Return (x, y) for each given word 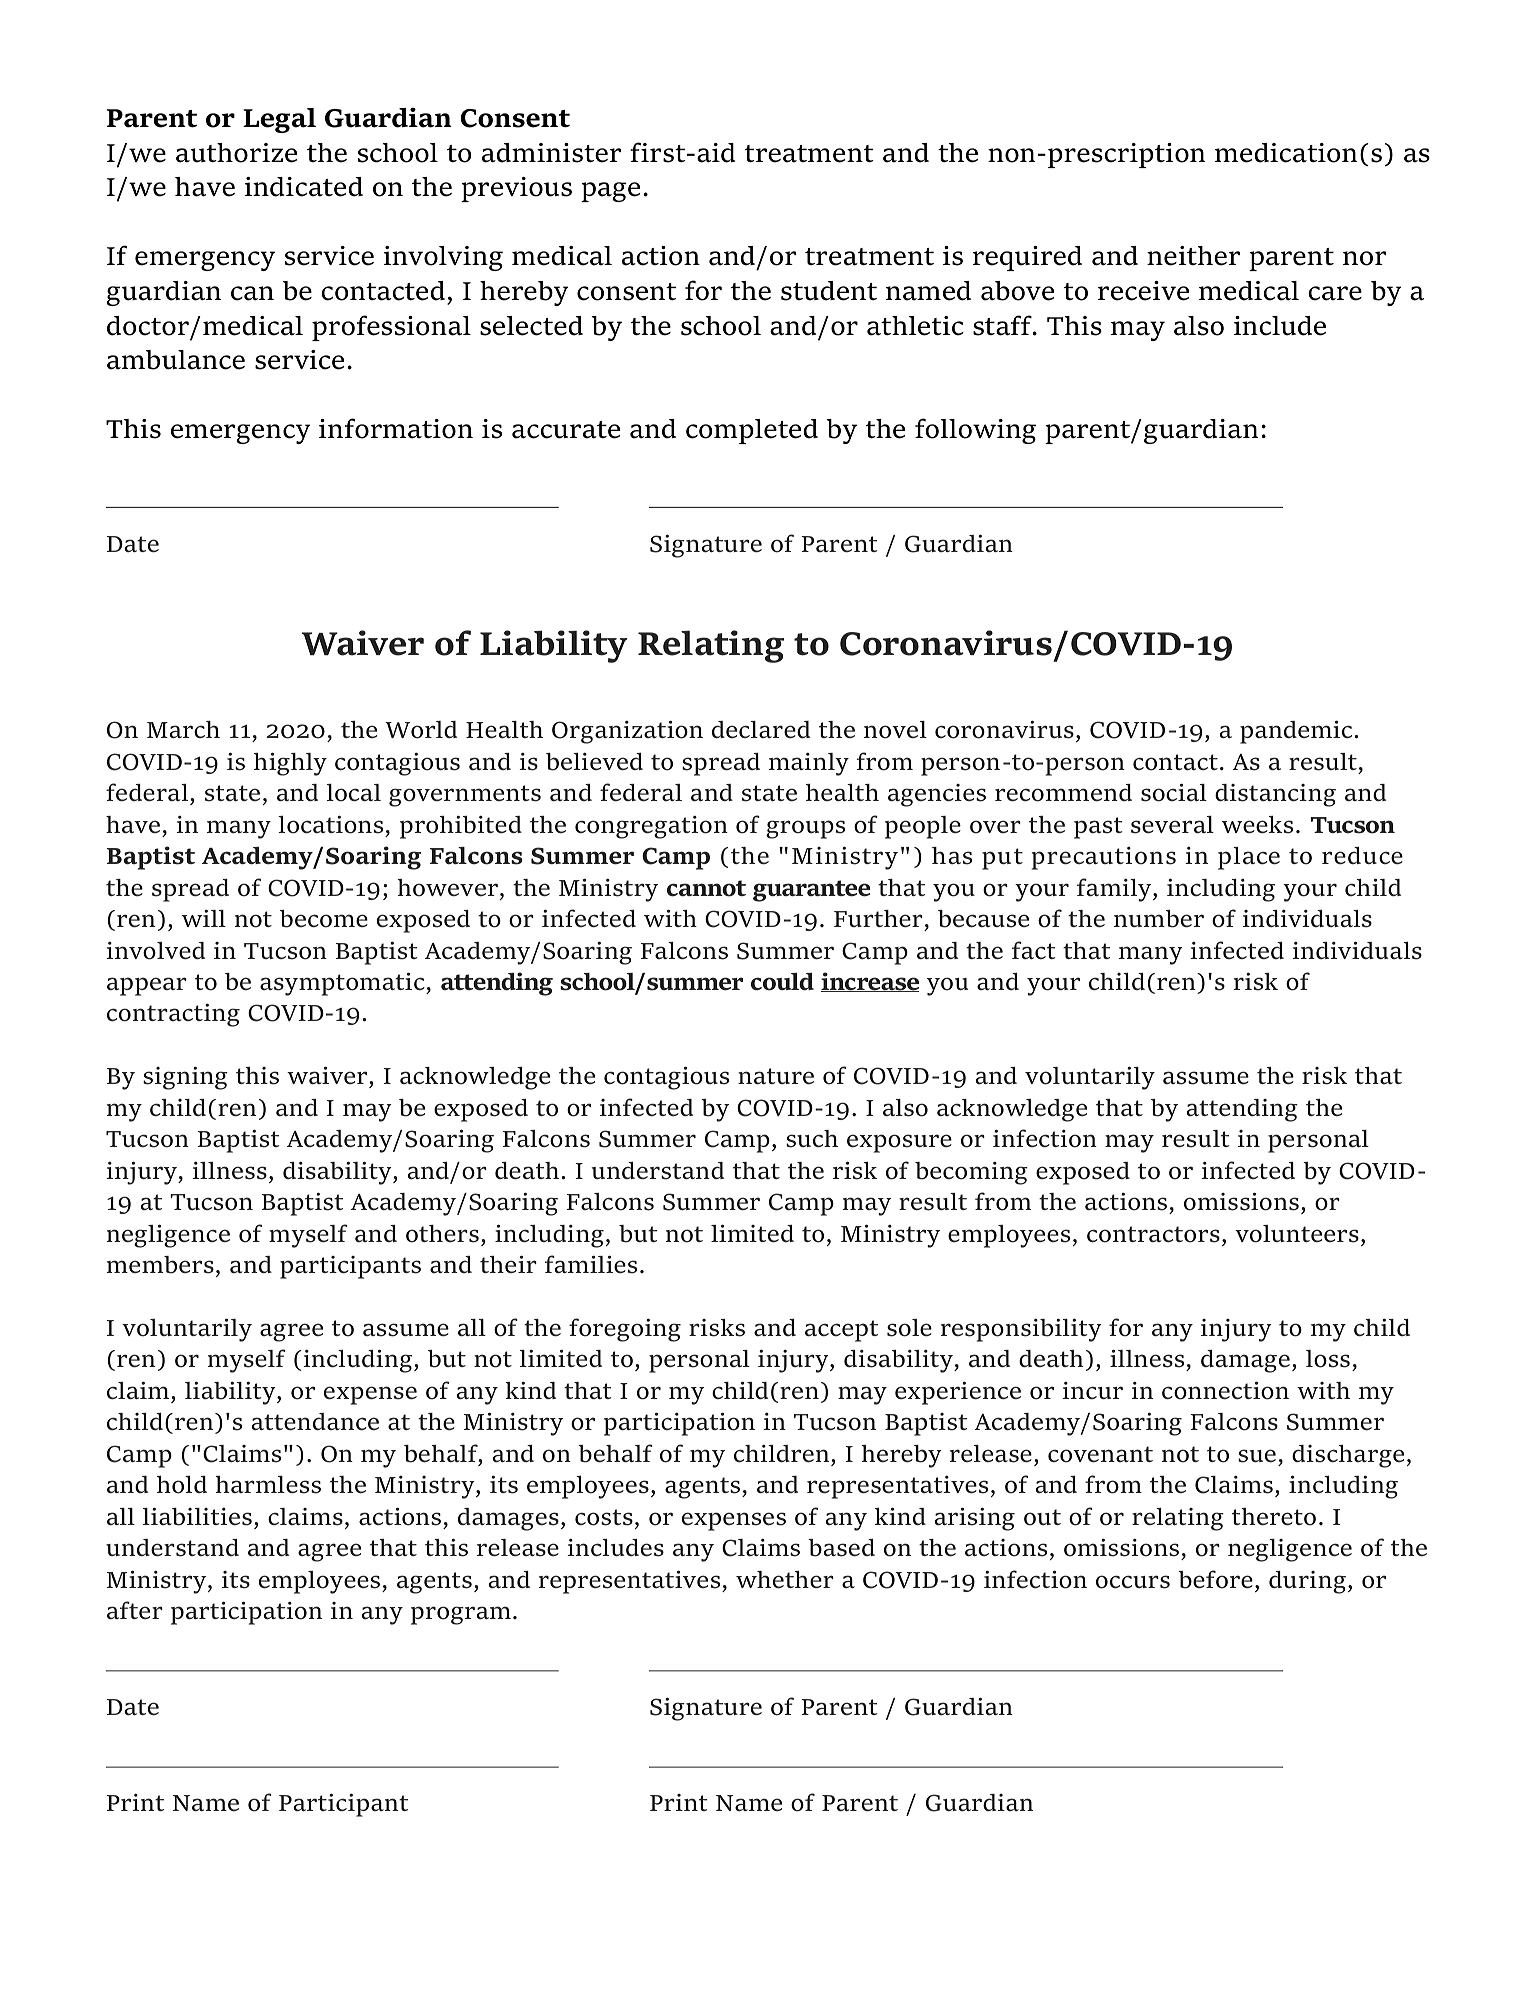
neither (1193, 256)
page (610, 192)
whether (785, 1580)
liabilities (197, 1517)
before (1215, 1579)
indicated (304, 187)
